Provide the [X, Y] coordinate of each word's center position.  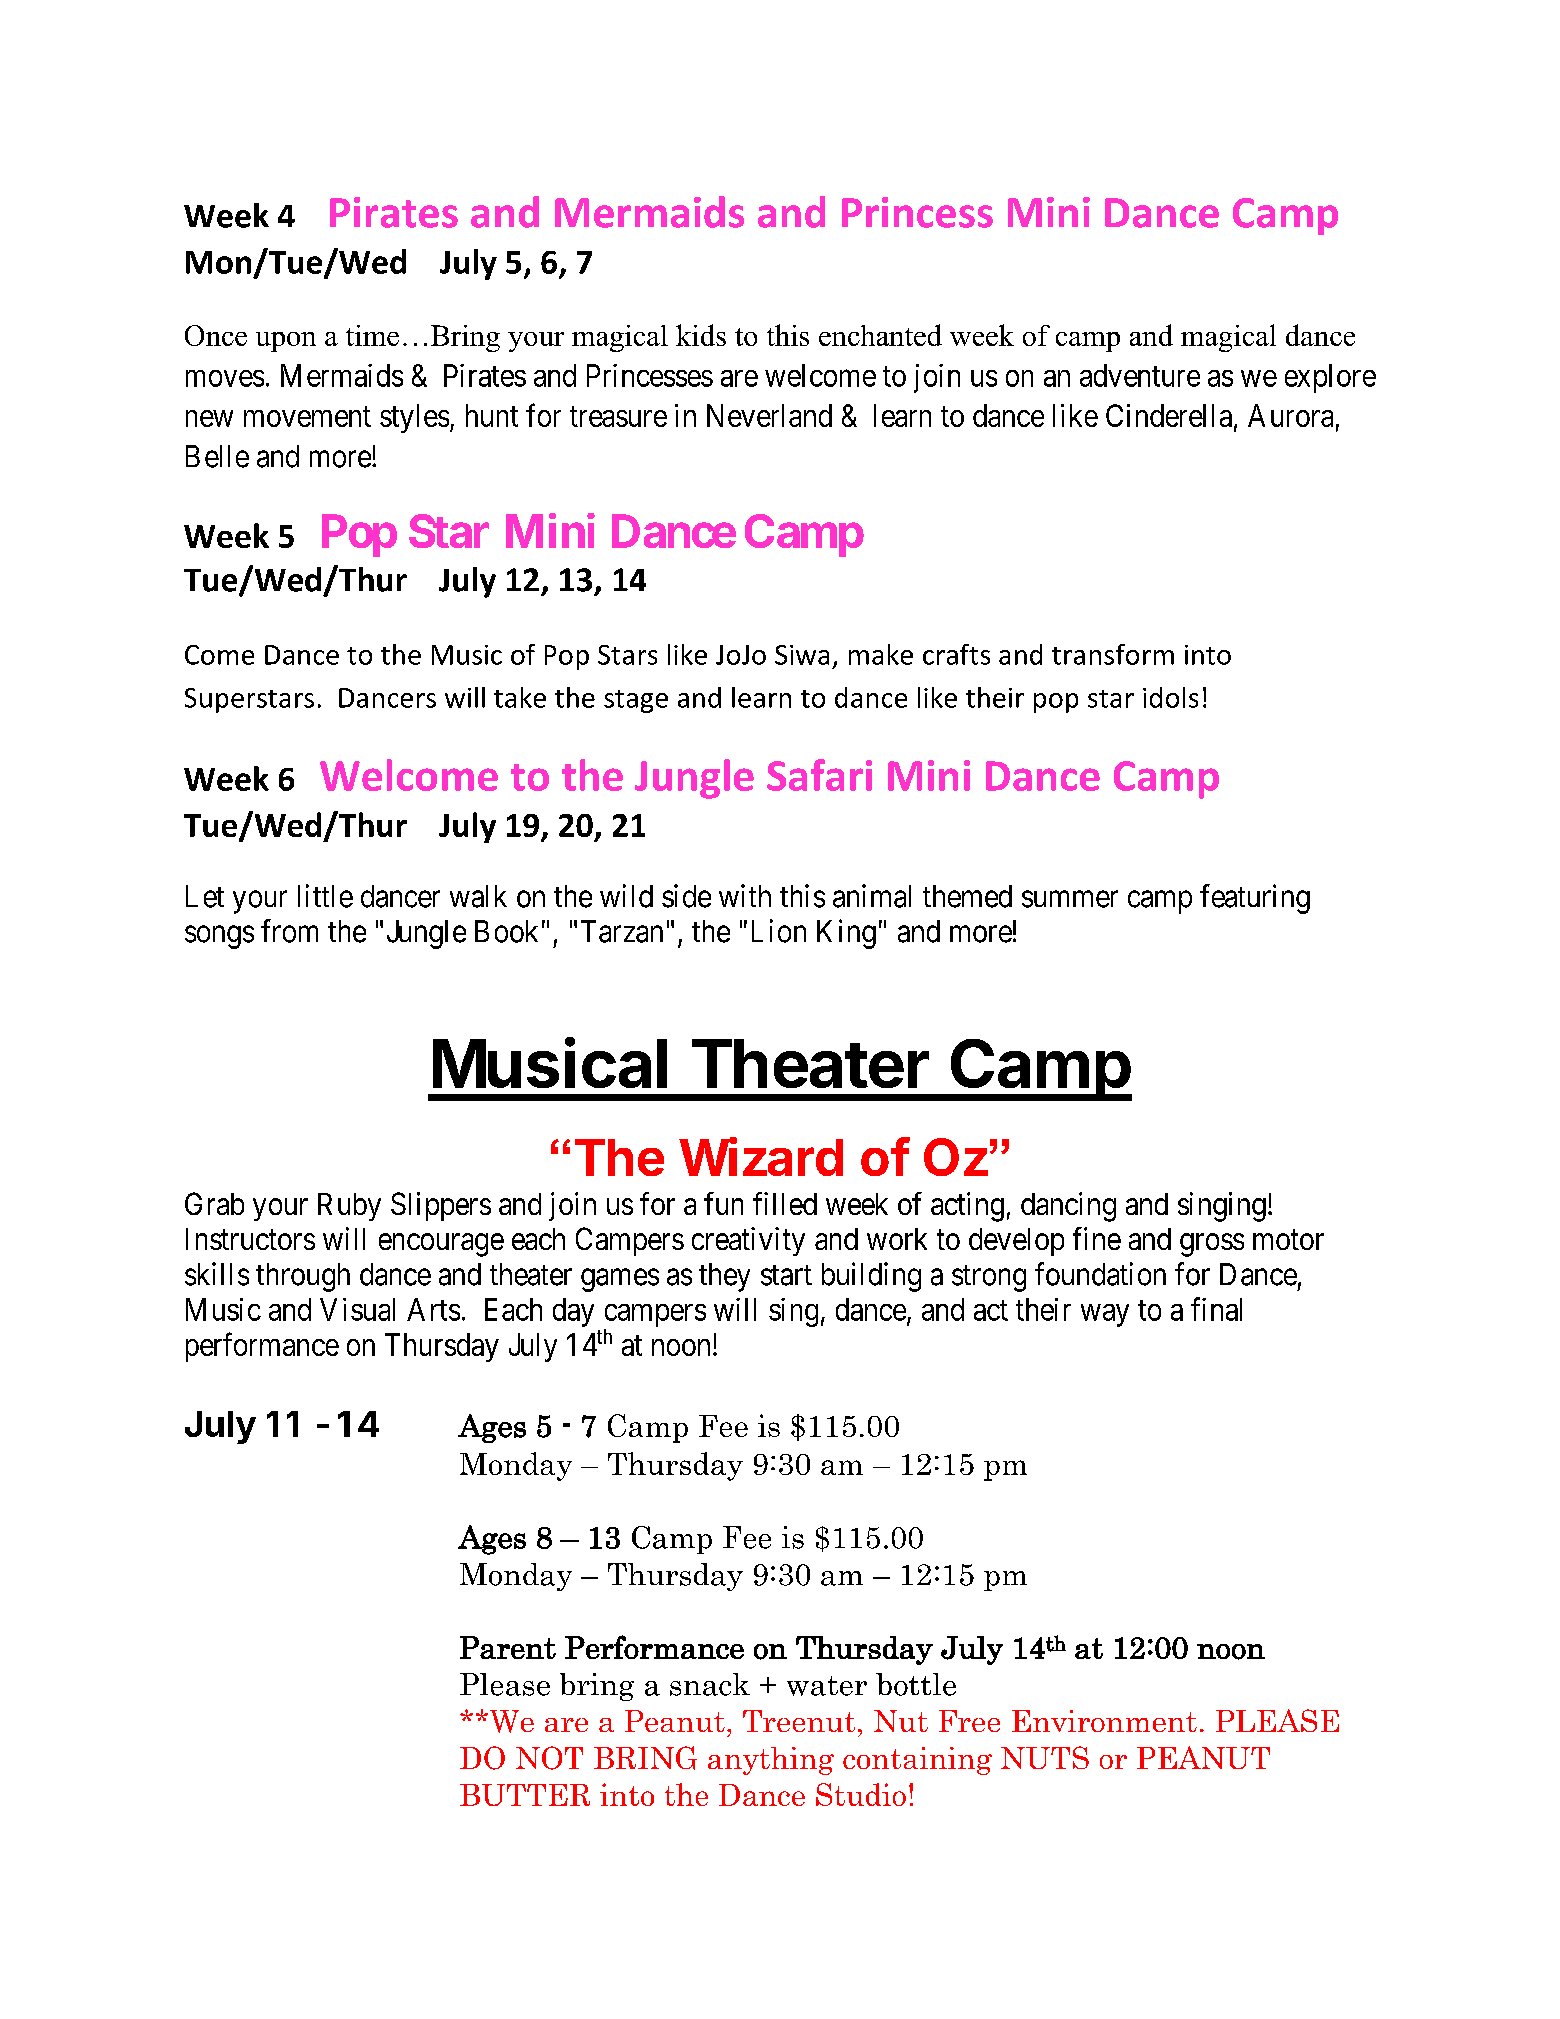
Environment [1104, 1721]
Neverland [769, 415]
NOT [549, 1758]
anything [771, 1761]
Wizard [761, 1156]
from [289, 931]
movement [307, 417]
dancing [1068, 1207]
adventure [1140, 375]
